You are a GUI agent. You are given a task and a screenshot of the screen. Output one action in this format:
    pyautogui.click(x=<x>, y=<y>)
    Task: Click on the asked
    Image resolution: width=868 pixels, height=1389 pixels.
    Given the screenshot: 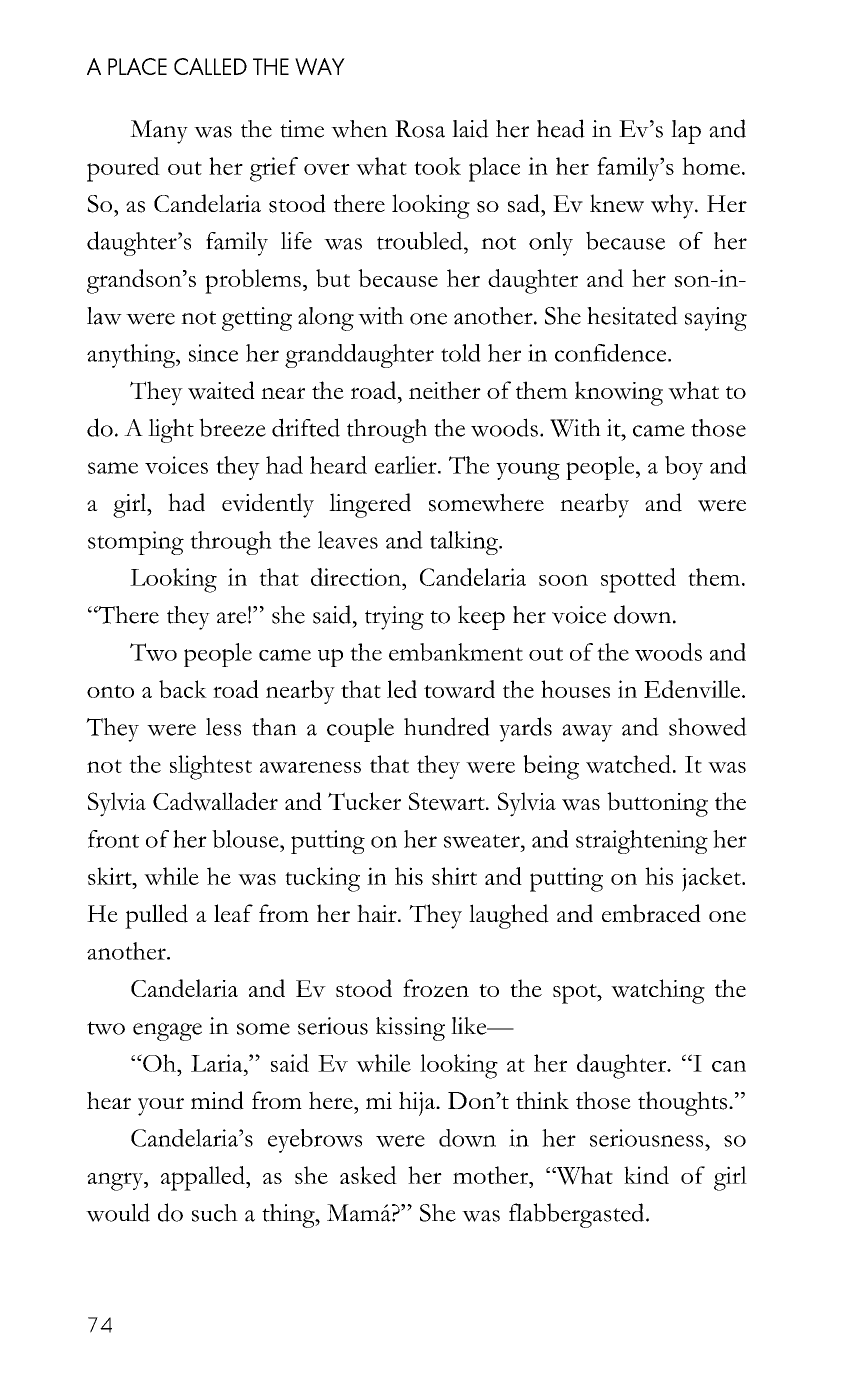 What is the action you would take?
    pyautogui.click(x=368, y=1175)
